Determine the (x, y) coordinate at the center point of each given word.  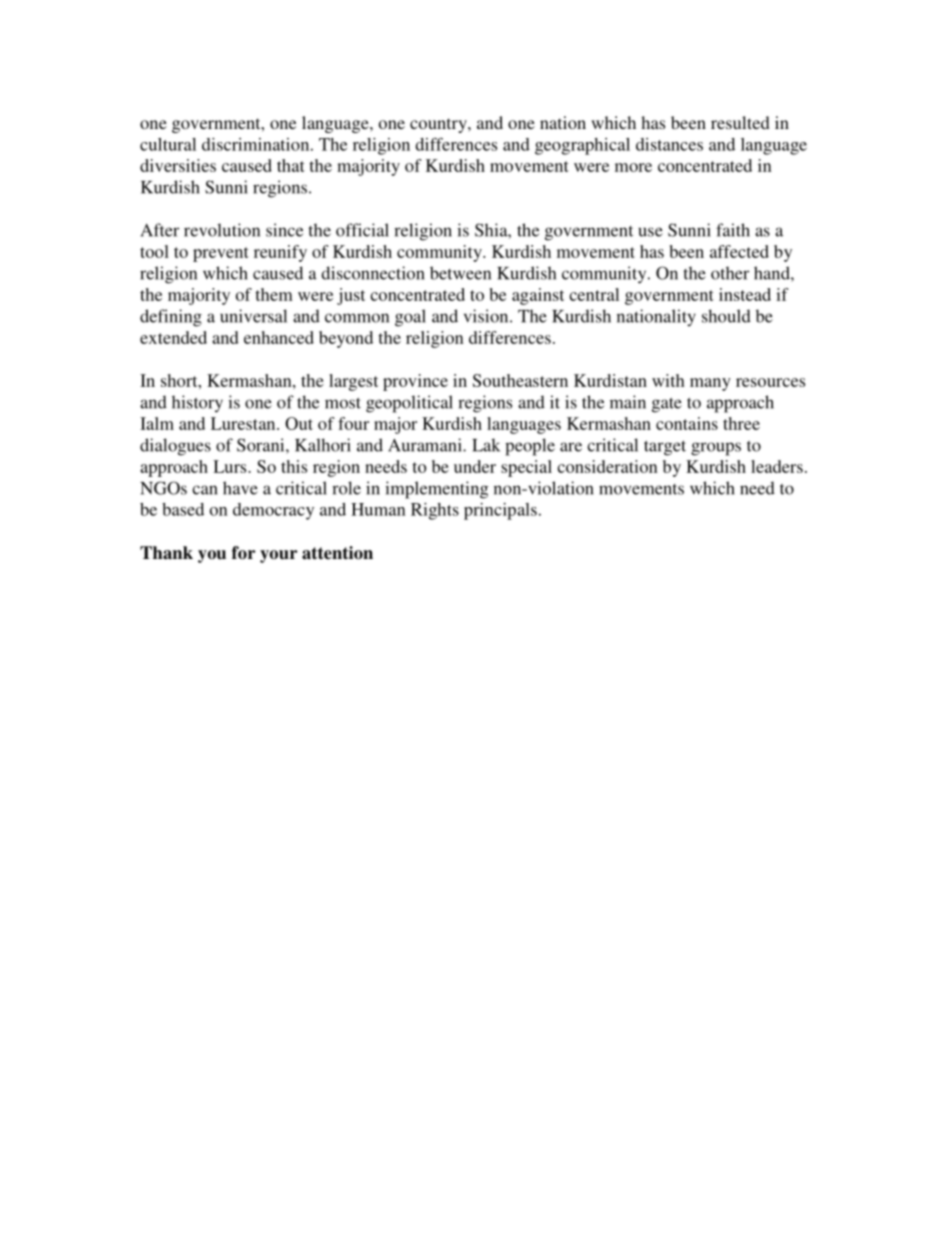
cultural (168, 144)
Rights (435, 511)
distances (669, 144)
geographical (582, 146)
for (244, 553)
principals (500, 511)
